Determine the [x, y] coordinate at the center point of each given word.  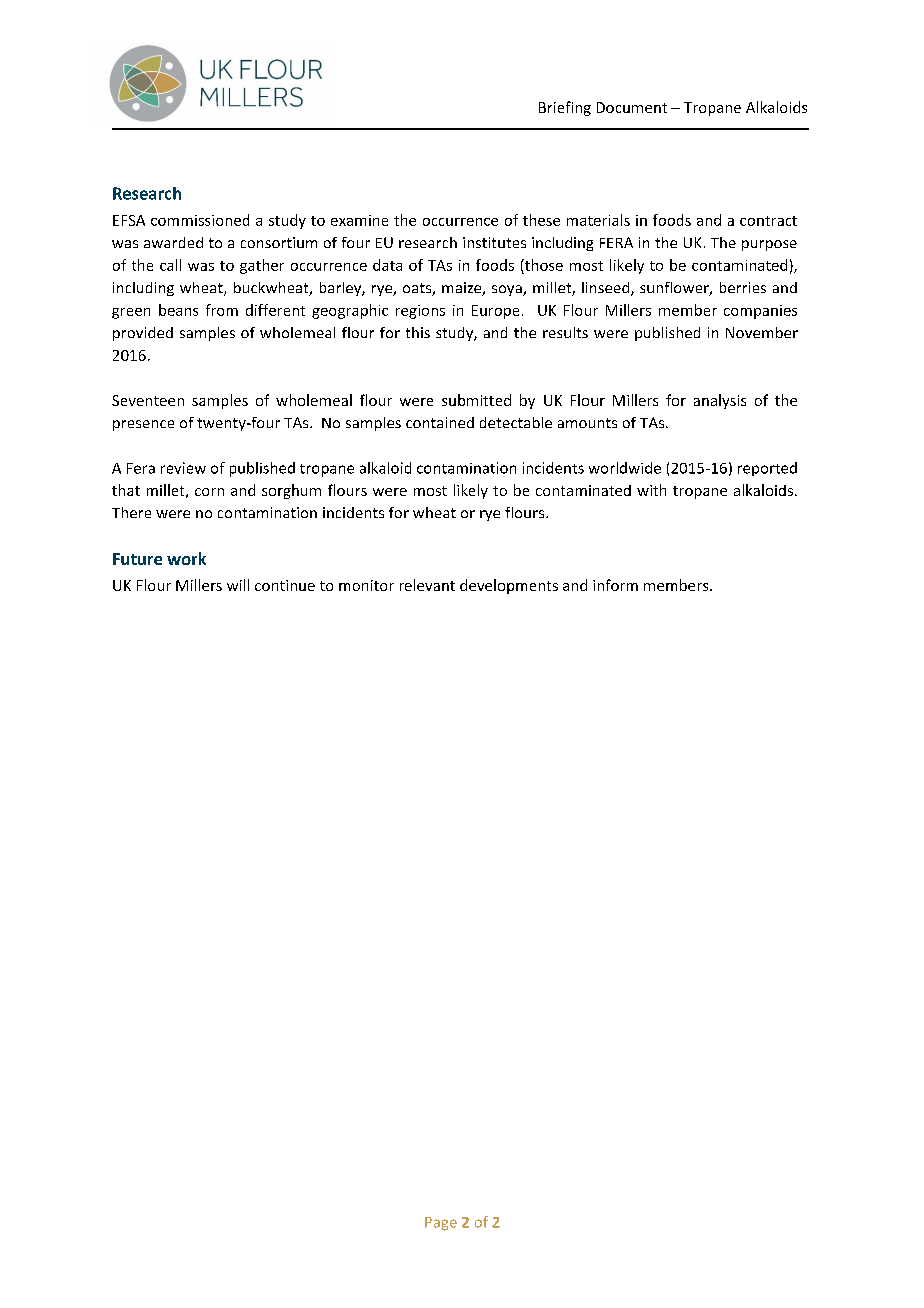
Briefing [565, 108]
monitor [366, 585]
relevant [427, 585]
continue [285, 585]
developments [509, 586]
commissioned [200, 220]
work [186, 558]
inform [615, 585]
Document [632, 107]
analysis [720, 401]
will [238, 585]
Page [441, 1224]
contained [440, 422]
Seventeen [148, 400]
